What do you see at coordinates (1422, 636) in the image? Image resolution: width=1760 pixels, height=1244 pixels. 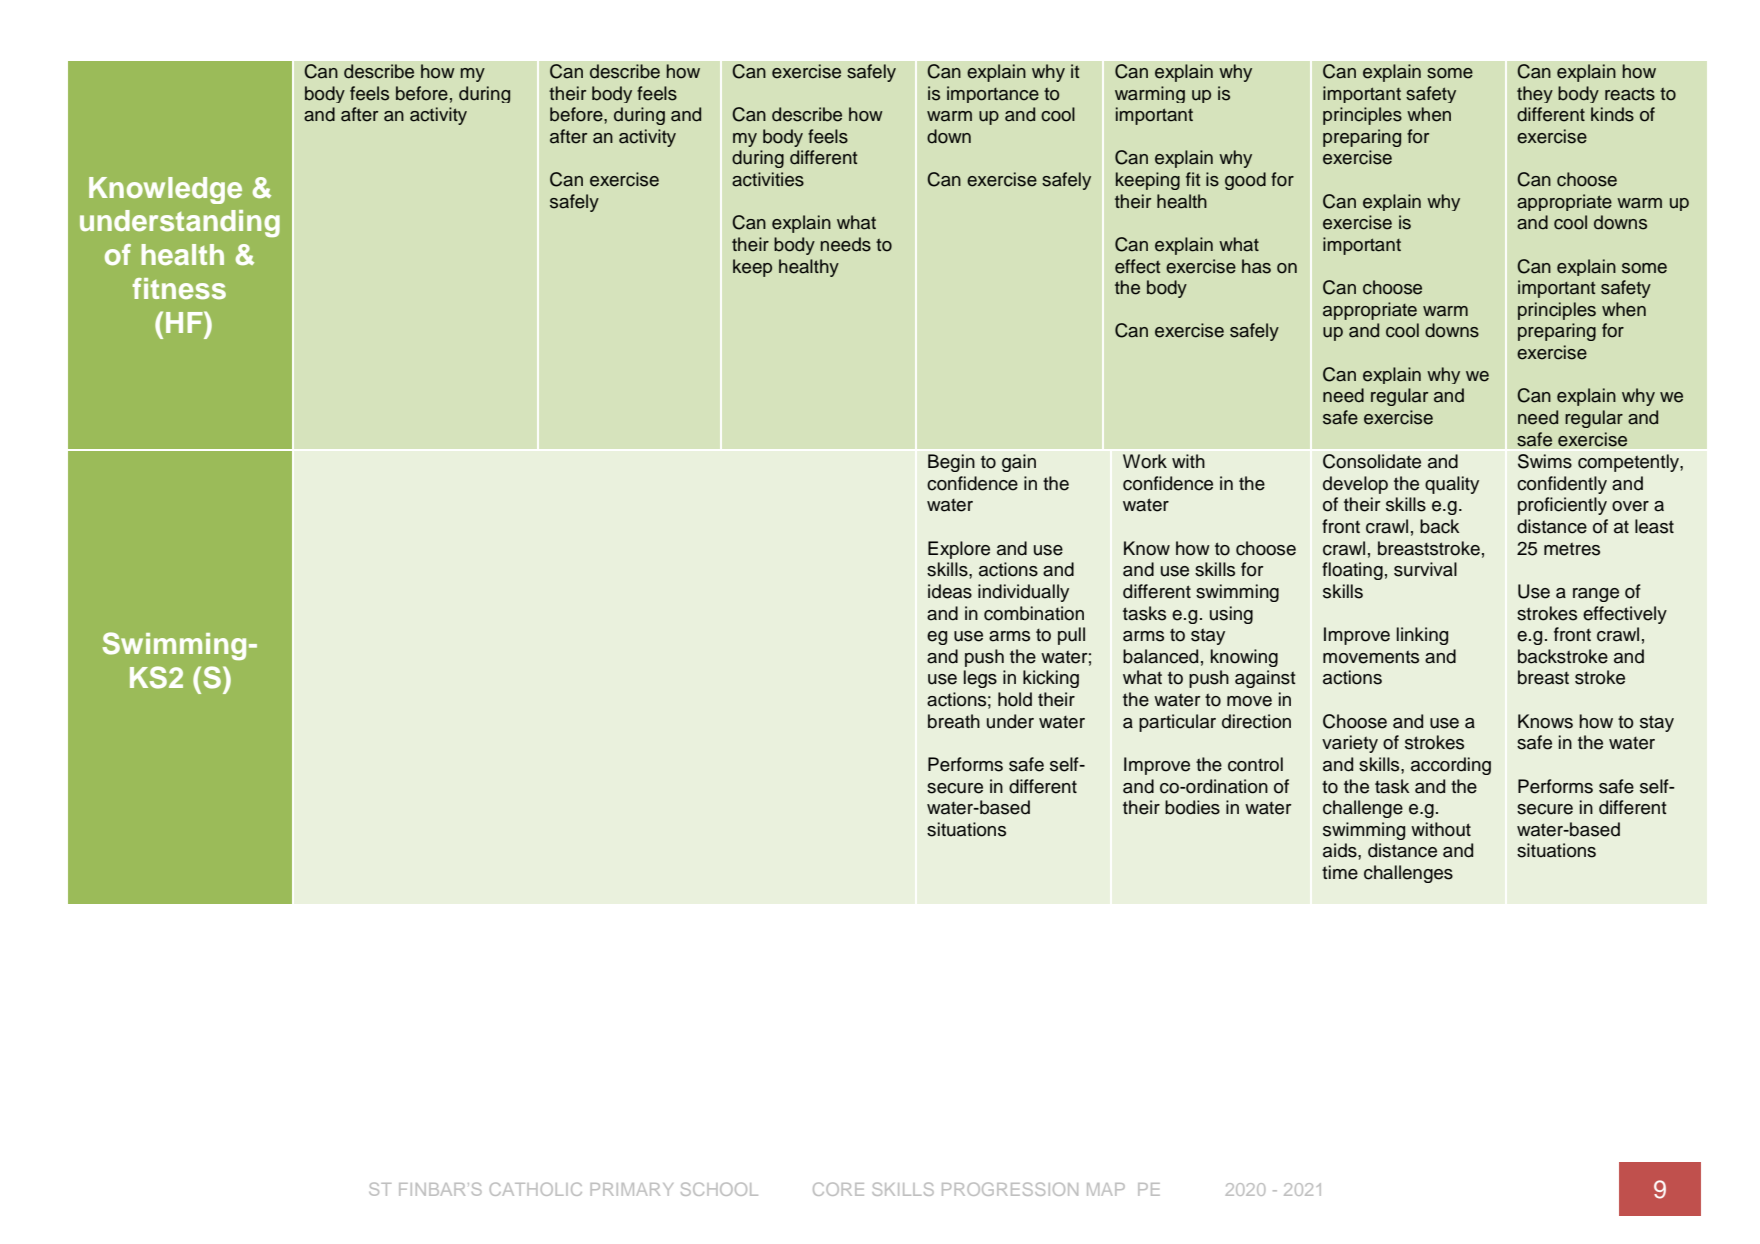 I see `linking` at bounding box center [1422, 636].
